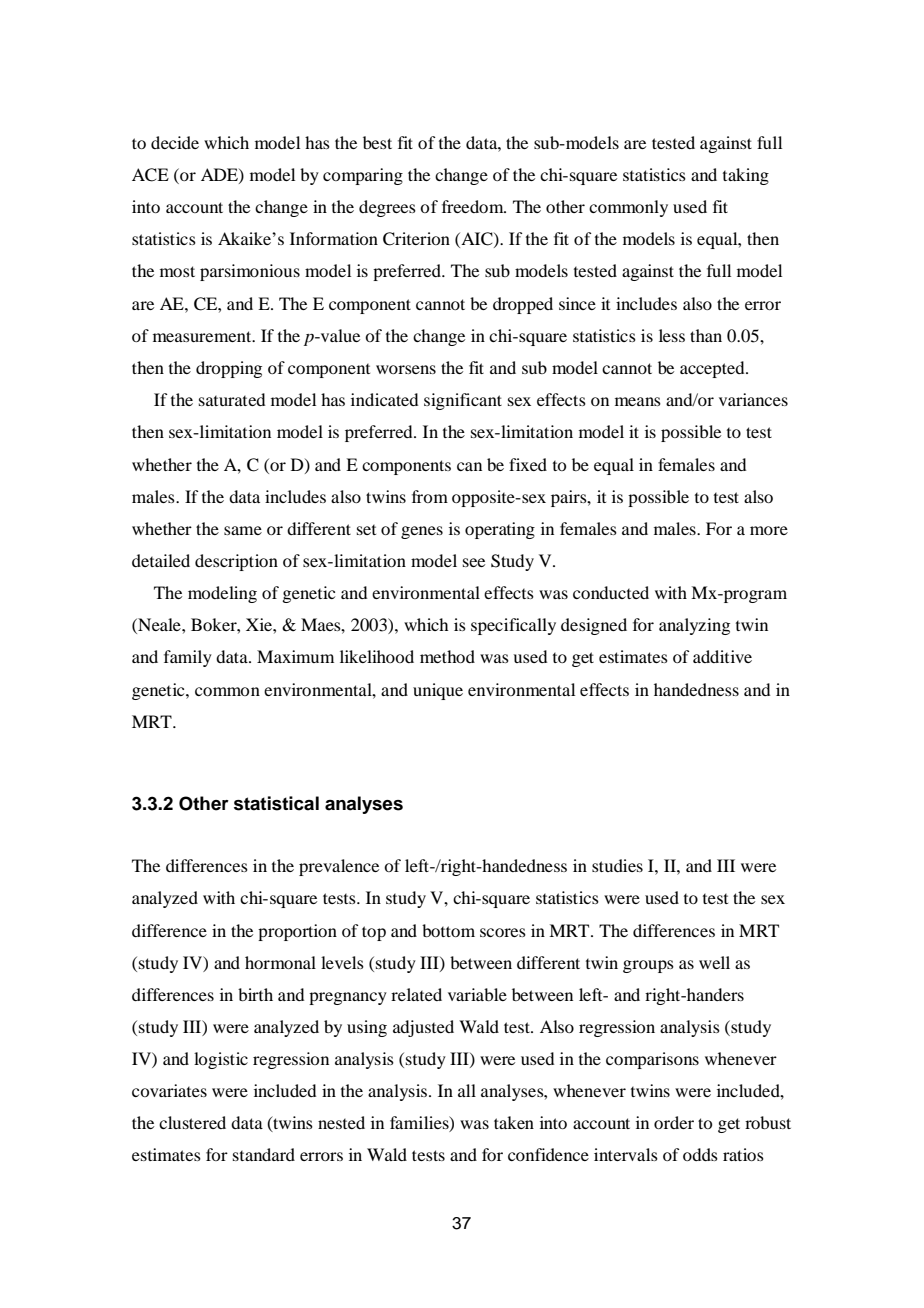 The width and height of the screenshot is (924, 1308). Describe the element at coordinates (713, 369) in the screenshot. I see `accepted` at that location.
